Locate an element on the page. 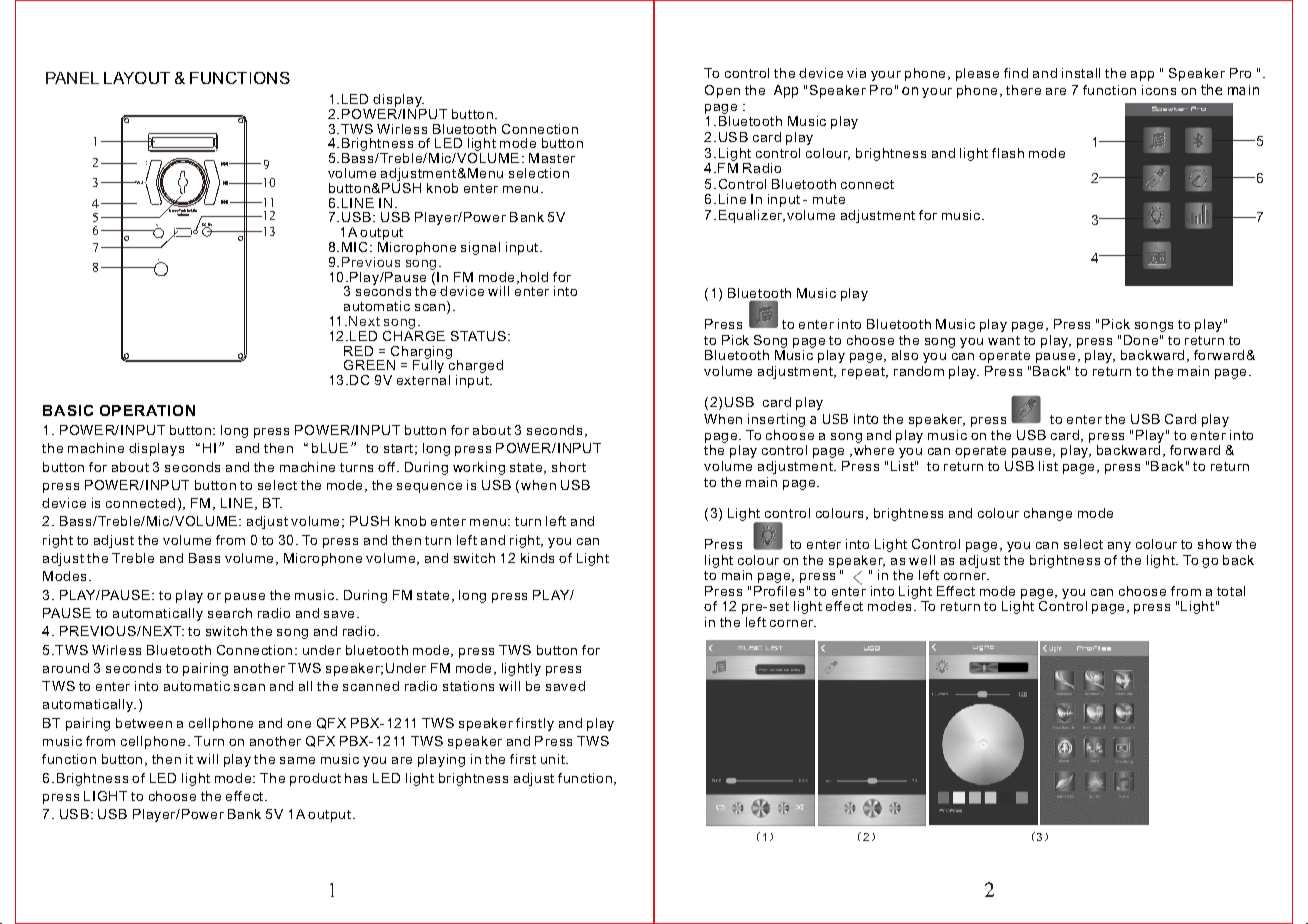 This image has width=1308, height=924. RED is located at coordinates (358, 351).
